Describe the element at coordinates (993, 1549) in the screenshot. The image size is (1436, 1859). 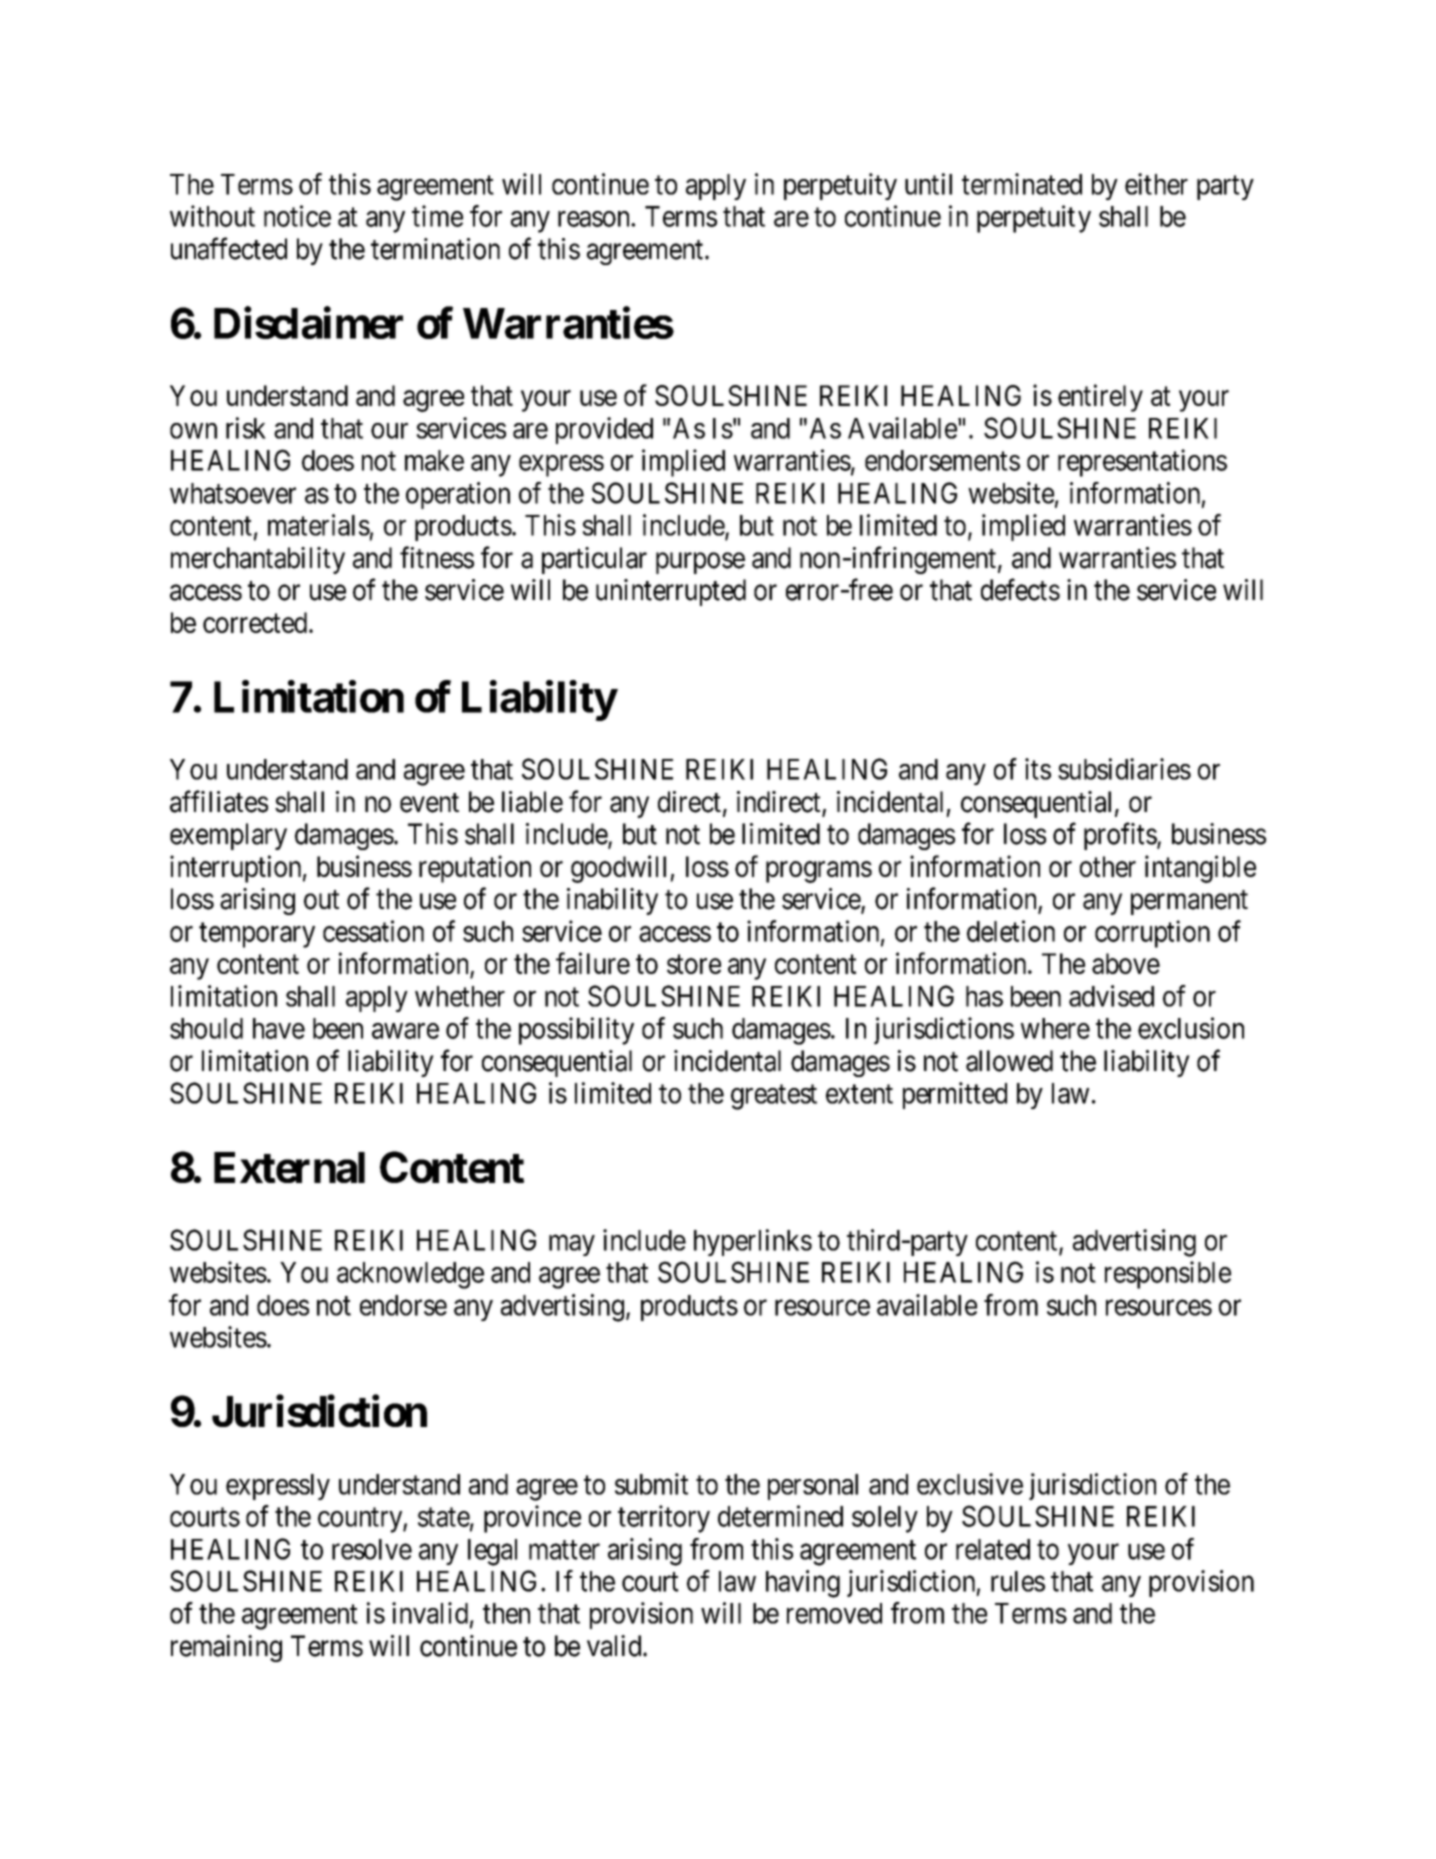
I see `related` at that location.
